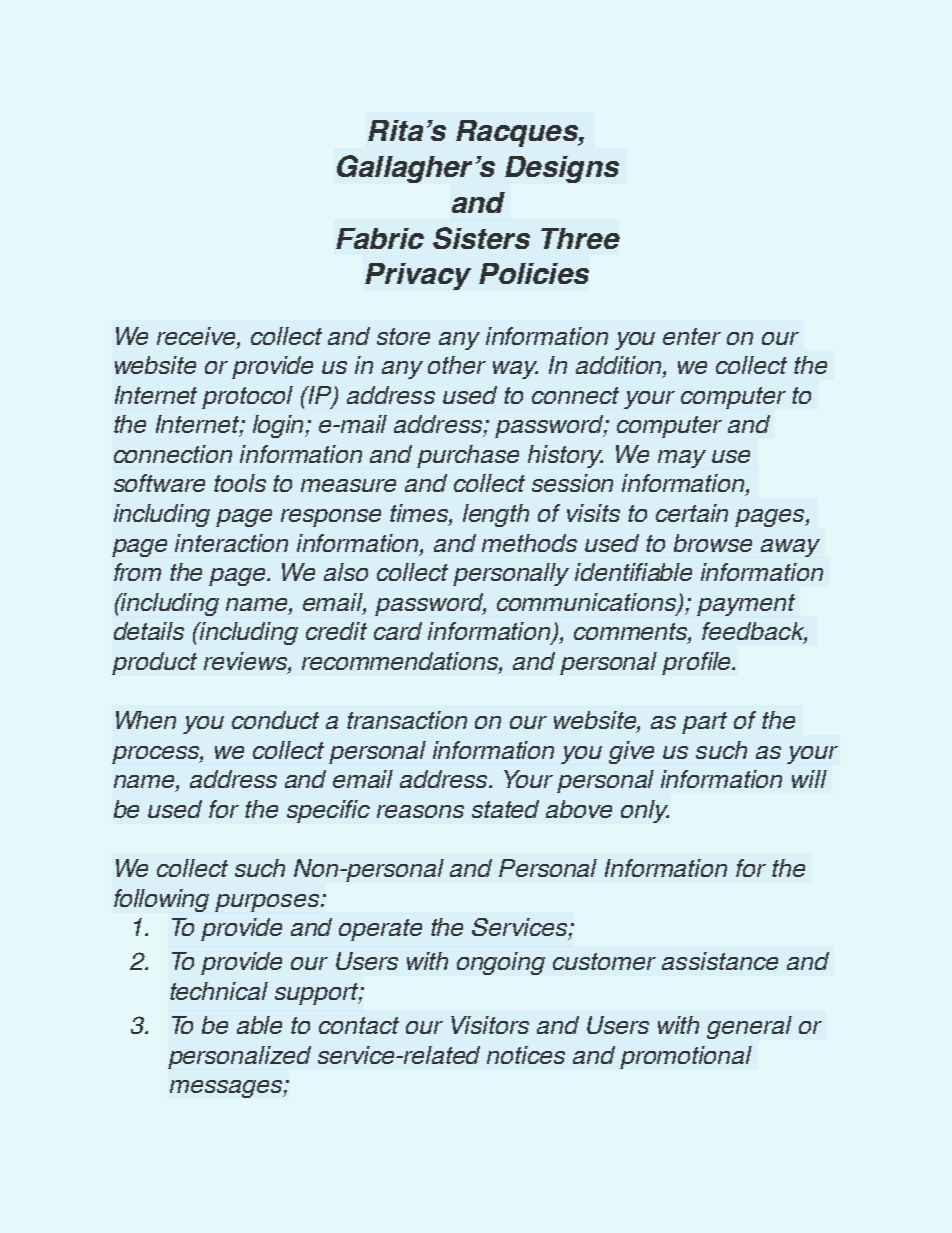 The height and width of the page is (1233, 952). Describe the element at coordinates (481, 238) in the page. I see `Sisters` at that location.
